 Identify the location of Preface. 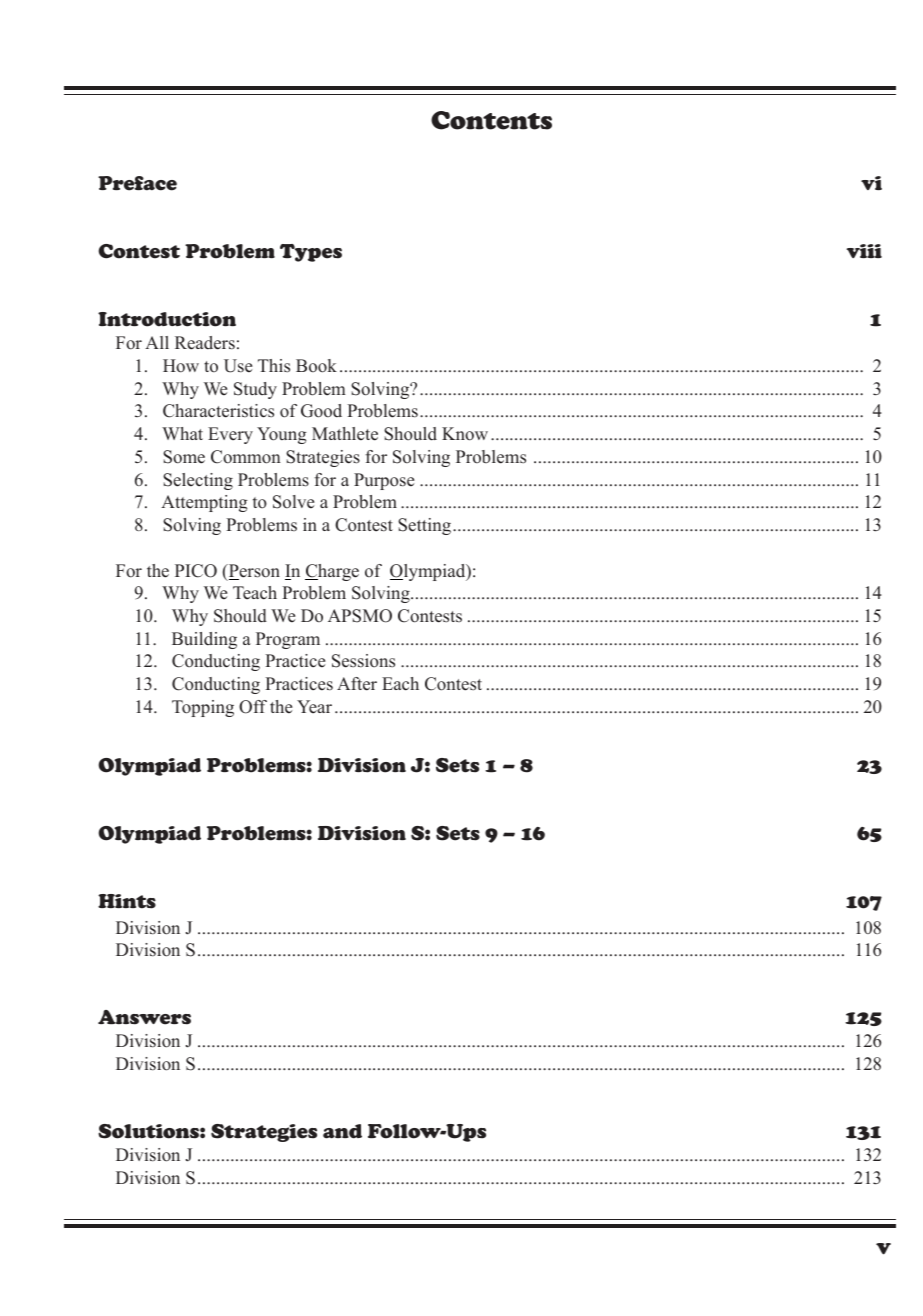
(137, 183).
